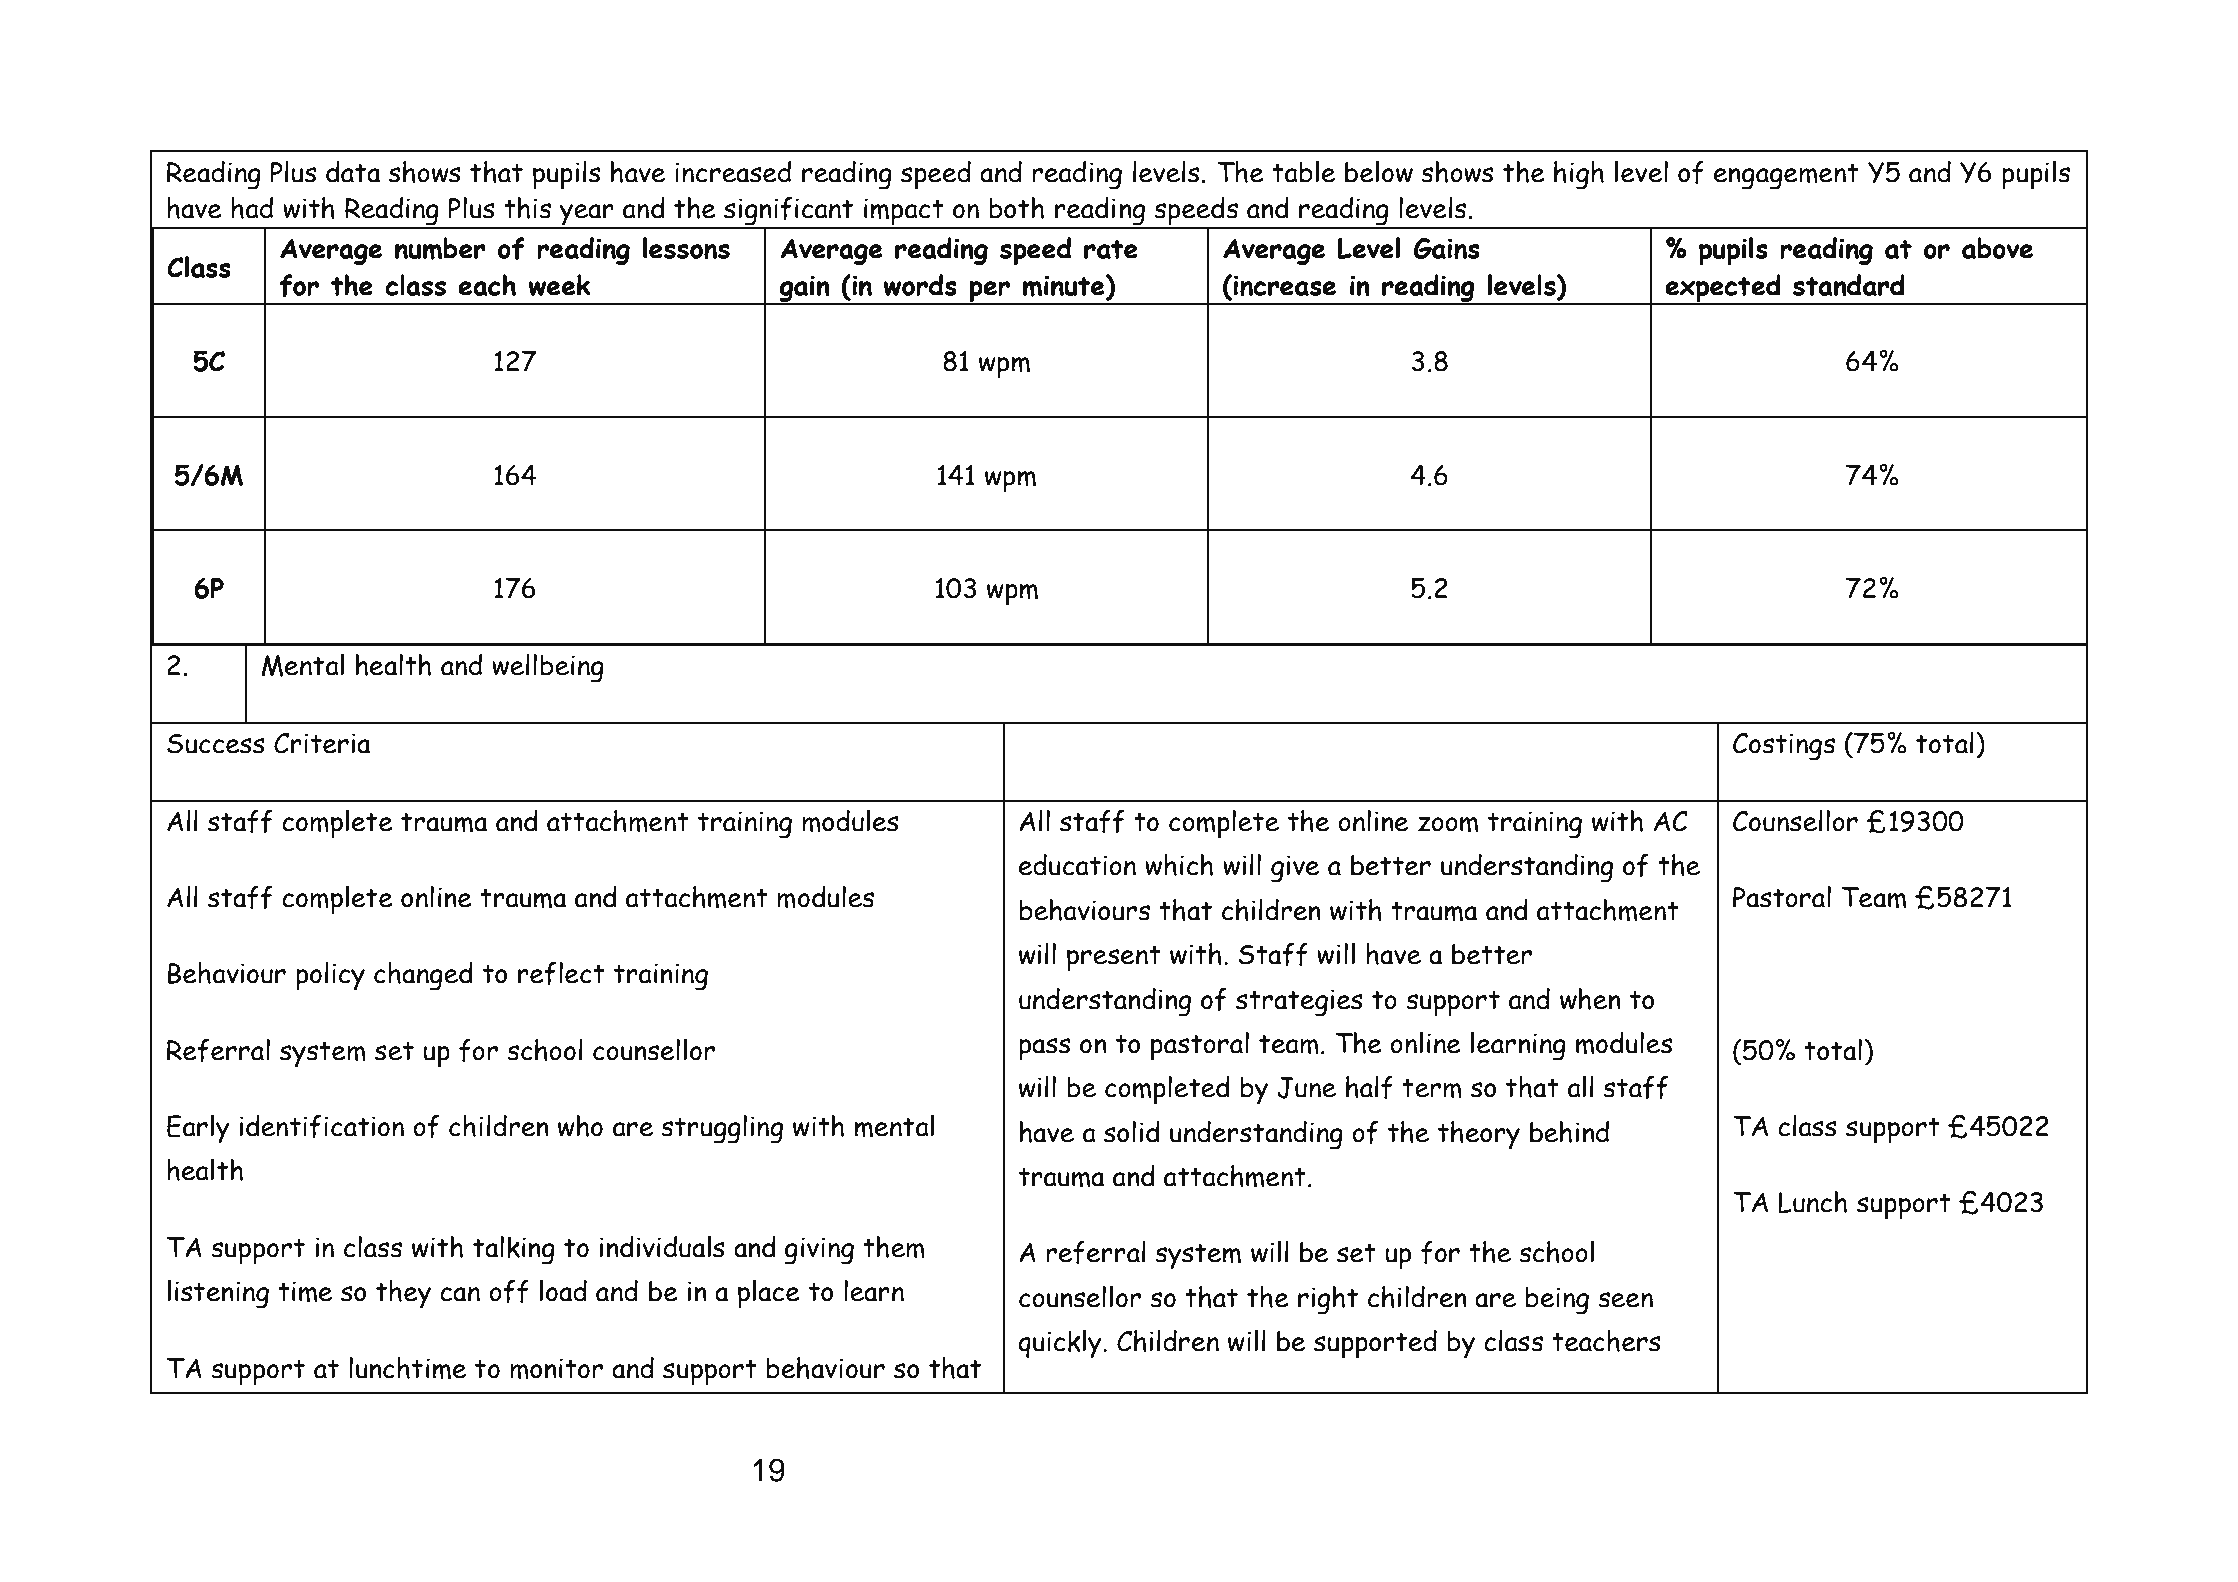  What do you see at coordinates (1061, 1344) in the image?
I see `quickly` at bounding box center [1061, 1344].
